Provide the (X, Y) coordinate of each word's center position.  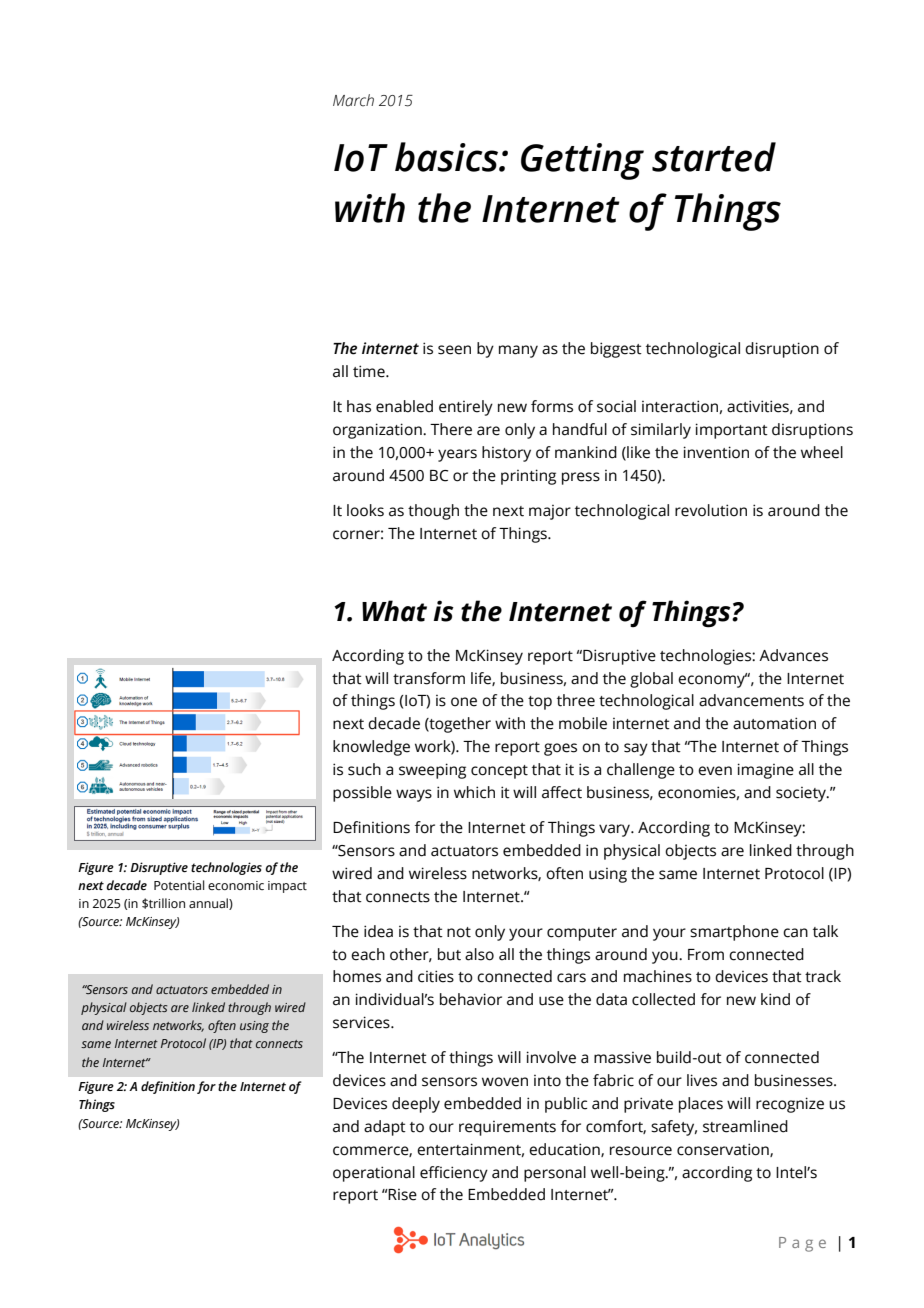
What (394, 611)
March (353, 100)
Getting (582, 161)
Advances (793, 655)
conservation (724, 1150)
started (714, 157)
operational (374, 1174)
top (540, 703)
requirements (507, 1128)
